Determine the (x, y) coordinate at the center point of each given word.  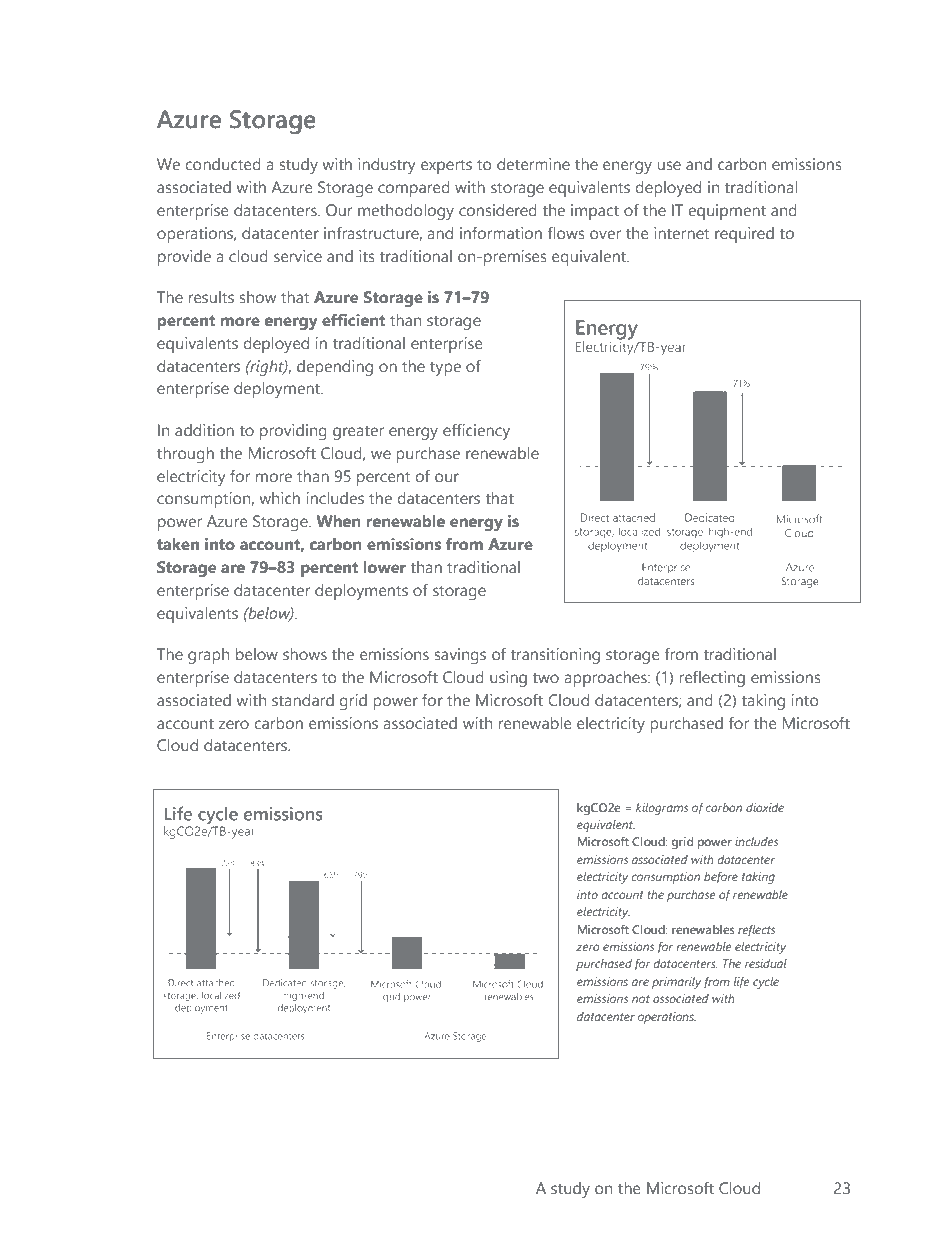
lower (384, 567)
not (641, 999)
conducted (223, 164)
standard (303, 700)
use (669, 165)
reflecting (712, 678)
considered (498, 210)
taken (178, 544)
